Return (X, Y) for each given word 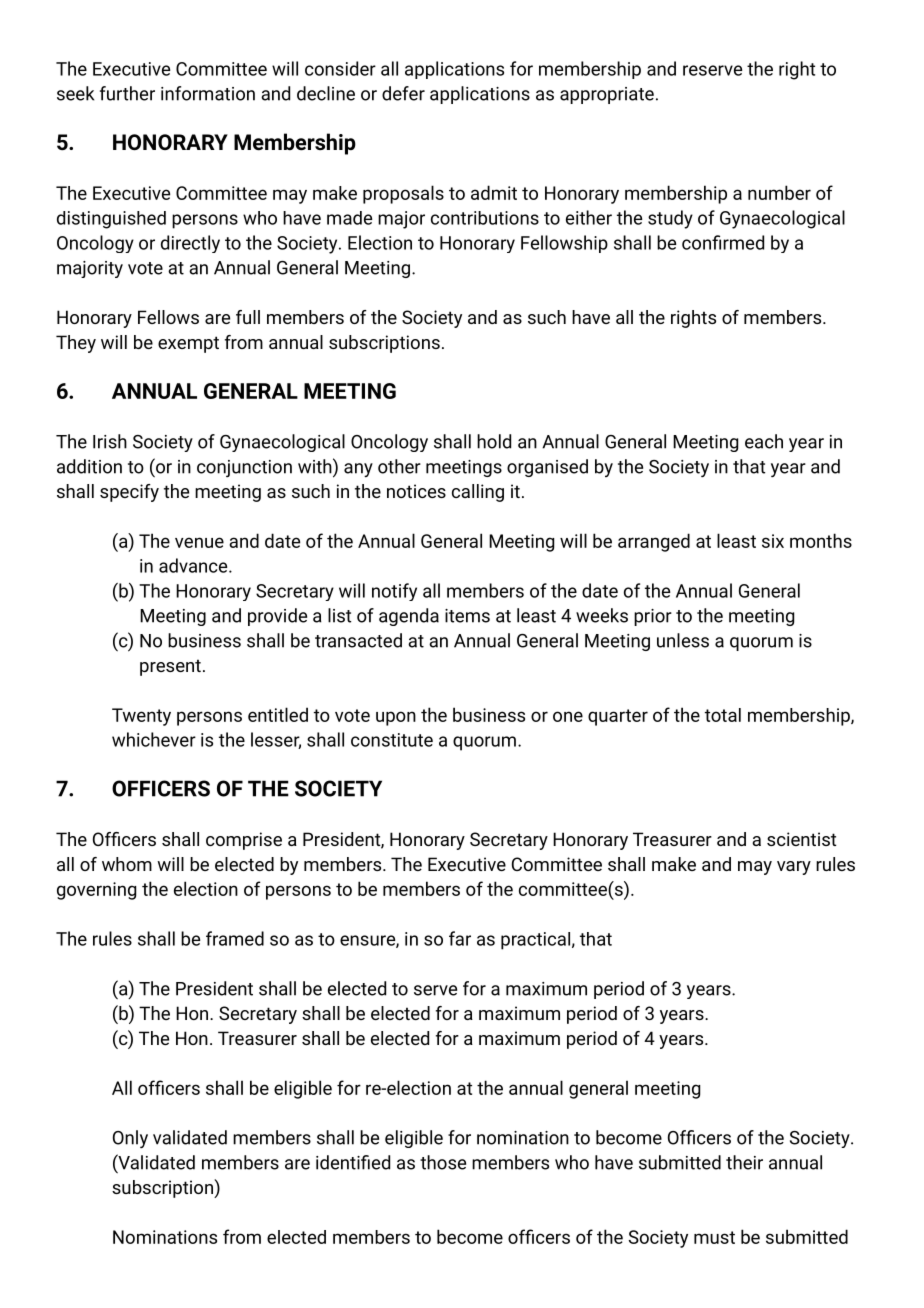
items (467, 616)
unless (683, 640)
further (127, 93)
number (779, 192)
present (170, 667)
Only (130, 1139)
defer (403, 93)
